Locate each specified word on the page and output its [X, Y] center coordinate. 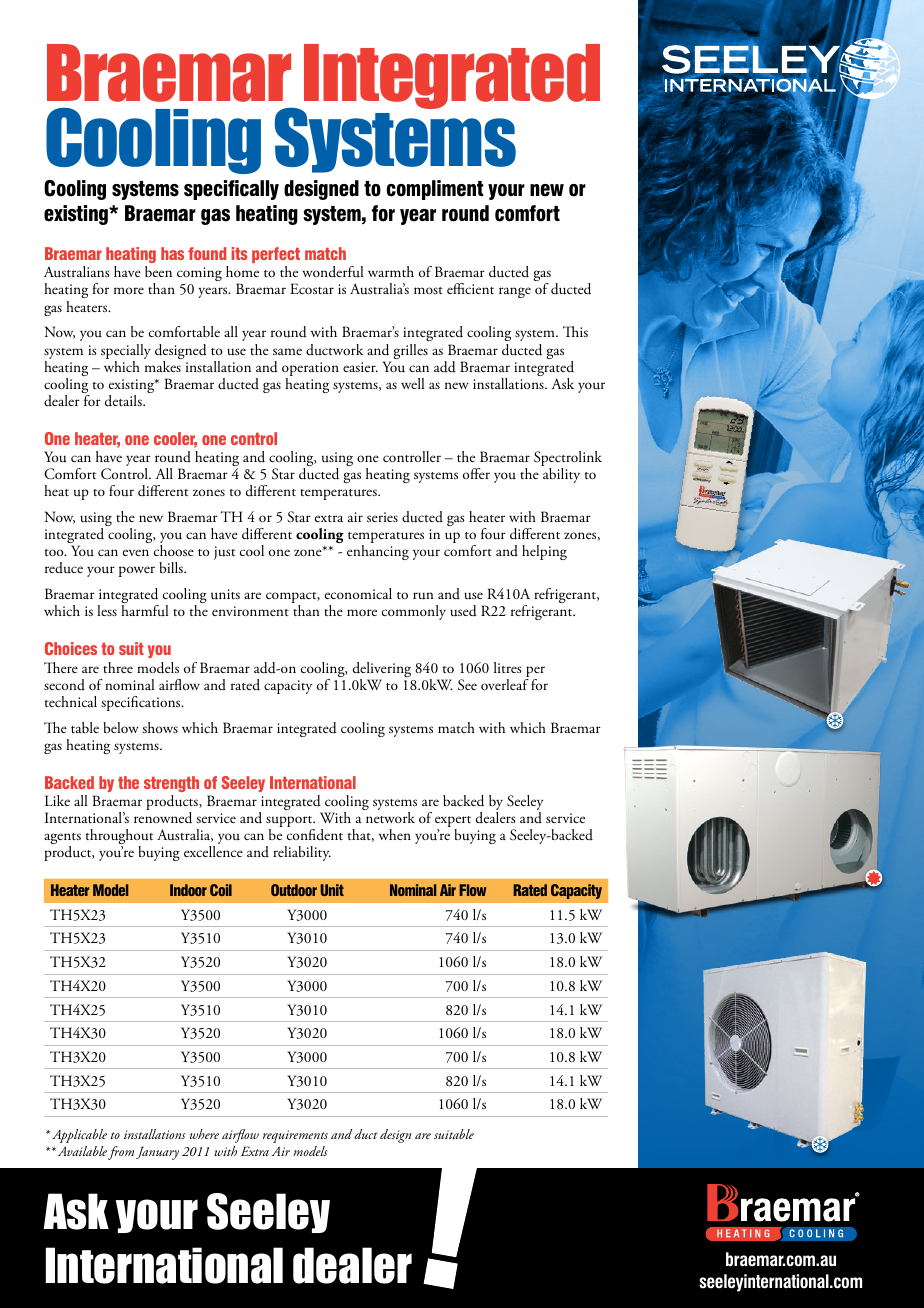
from [121, 1153]
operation [310, 370]
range [515, 292]
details [124, 401]
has [172, 253]
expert [453, 823]
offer [476, 473]
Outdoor [294, 890]
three [118, 667]
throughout [119, 838]
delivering [382, 671]
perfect [276, 255]
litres [508, 667]
